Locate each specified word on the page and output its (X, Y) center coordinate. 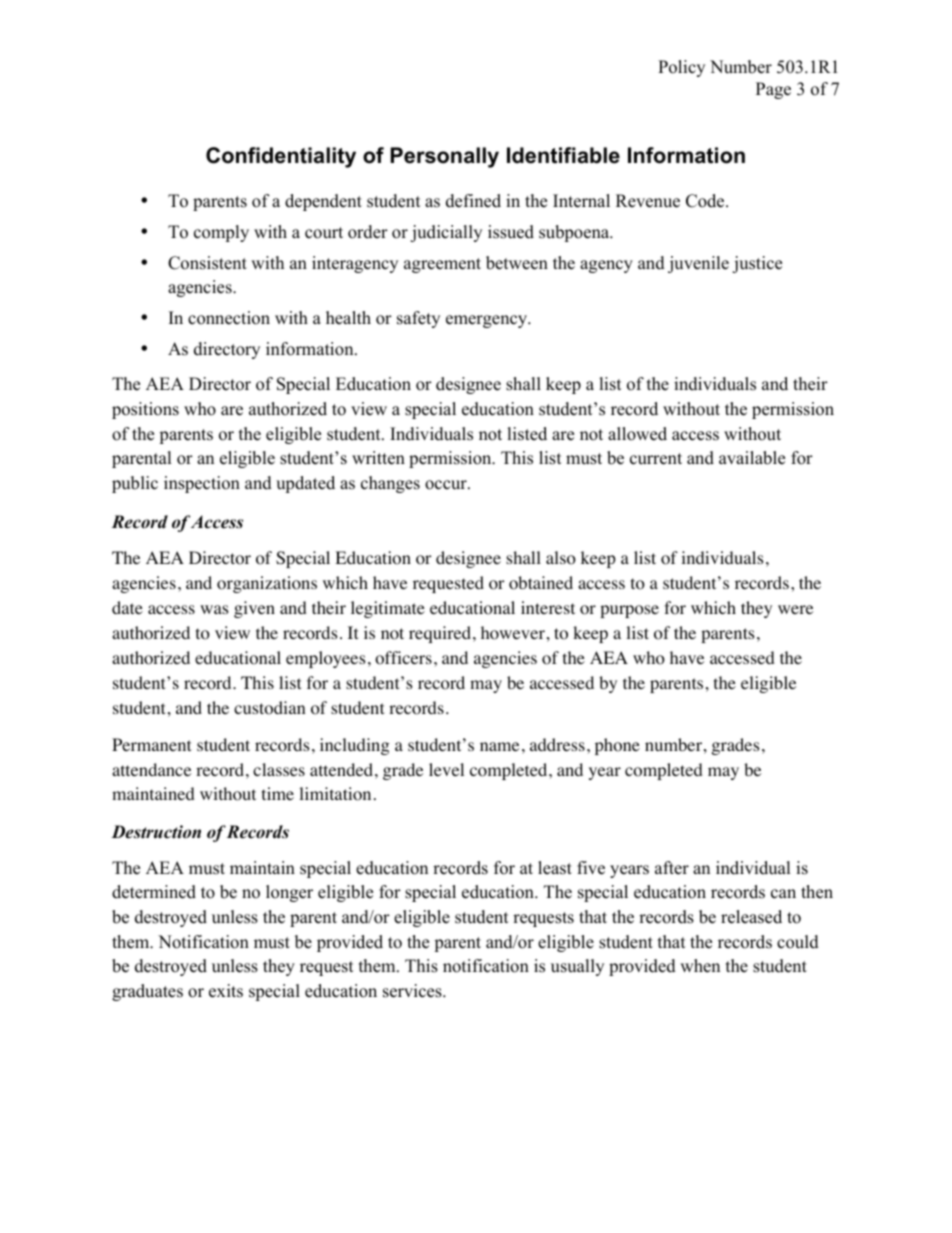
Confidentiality (281, 157)
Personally (445, 157)
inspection (202, 484)
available (752, 458)
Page (773, 90)
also (561, 558)
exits (226, 991)
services (413, 991)
